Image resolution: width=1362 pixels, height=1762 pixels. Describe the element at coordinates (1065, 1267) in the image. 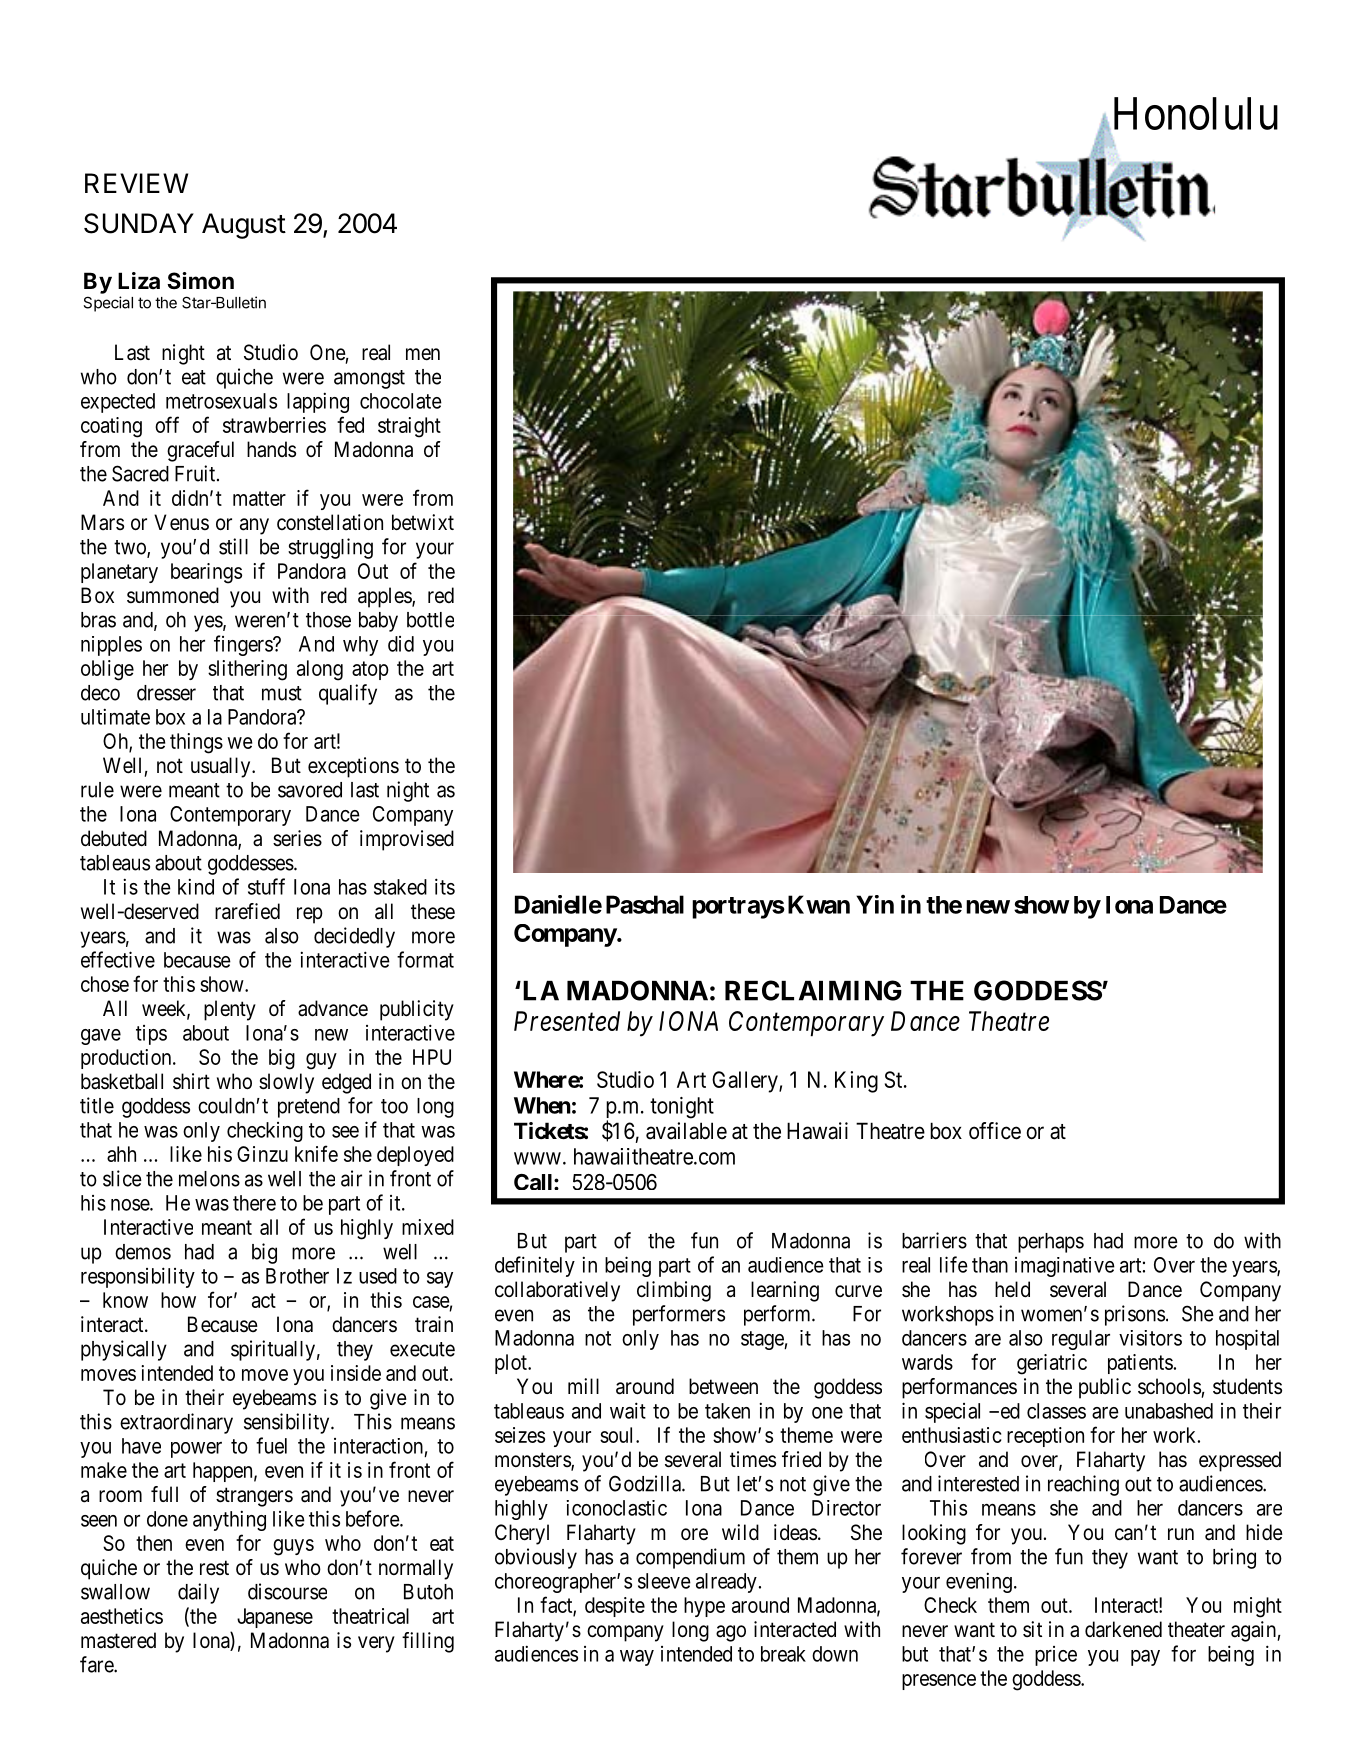

I see `imaginative` at that location.
